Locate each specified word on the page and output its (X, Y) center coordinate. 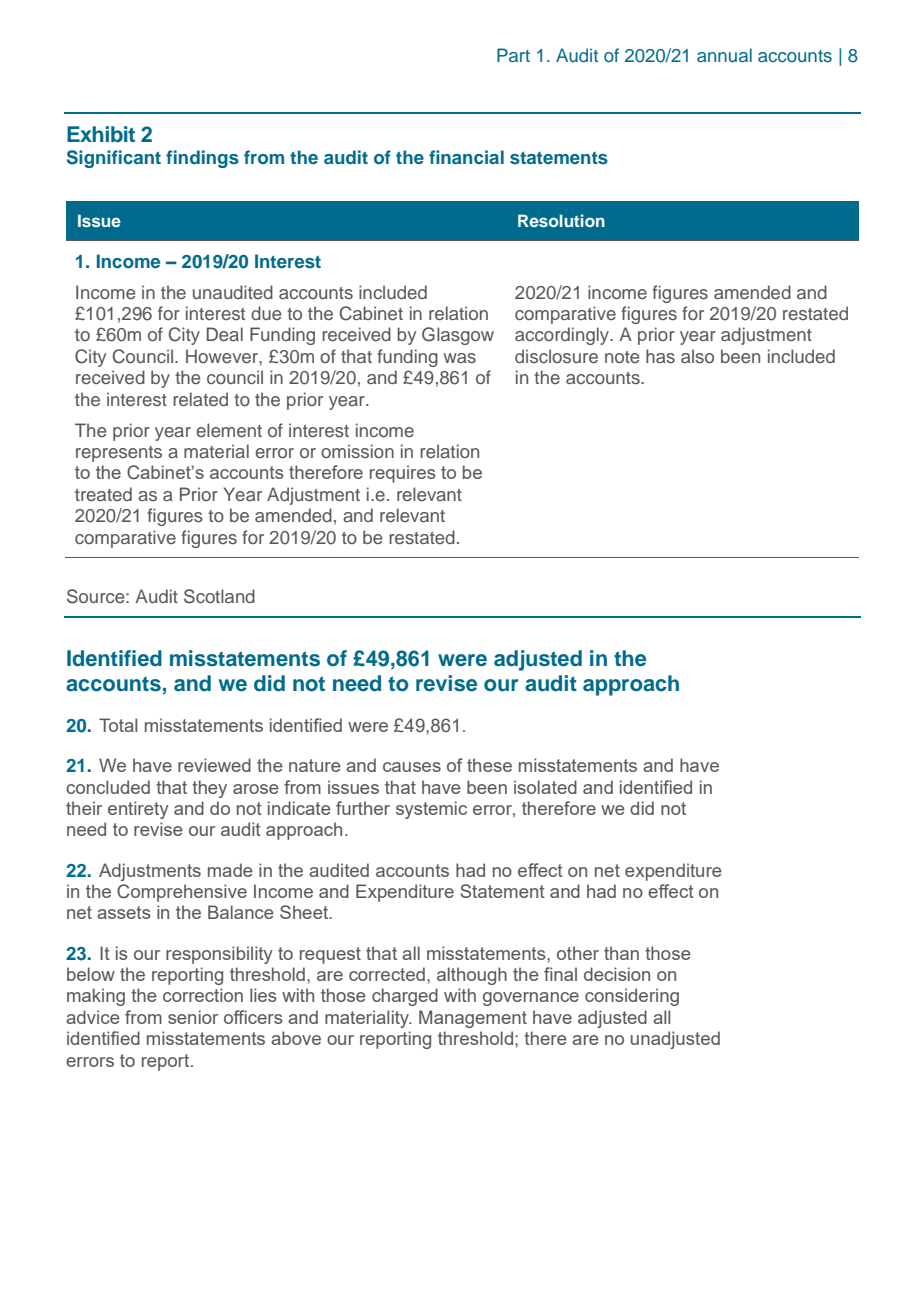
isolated (545, 787)
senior (193, 1017)
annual (724, 55)
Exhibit (101, 134)
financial (466, 157)
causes (412, 767)
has (660, 356)
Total (118, 725)
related (200, 399)
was (460, 358)
